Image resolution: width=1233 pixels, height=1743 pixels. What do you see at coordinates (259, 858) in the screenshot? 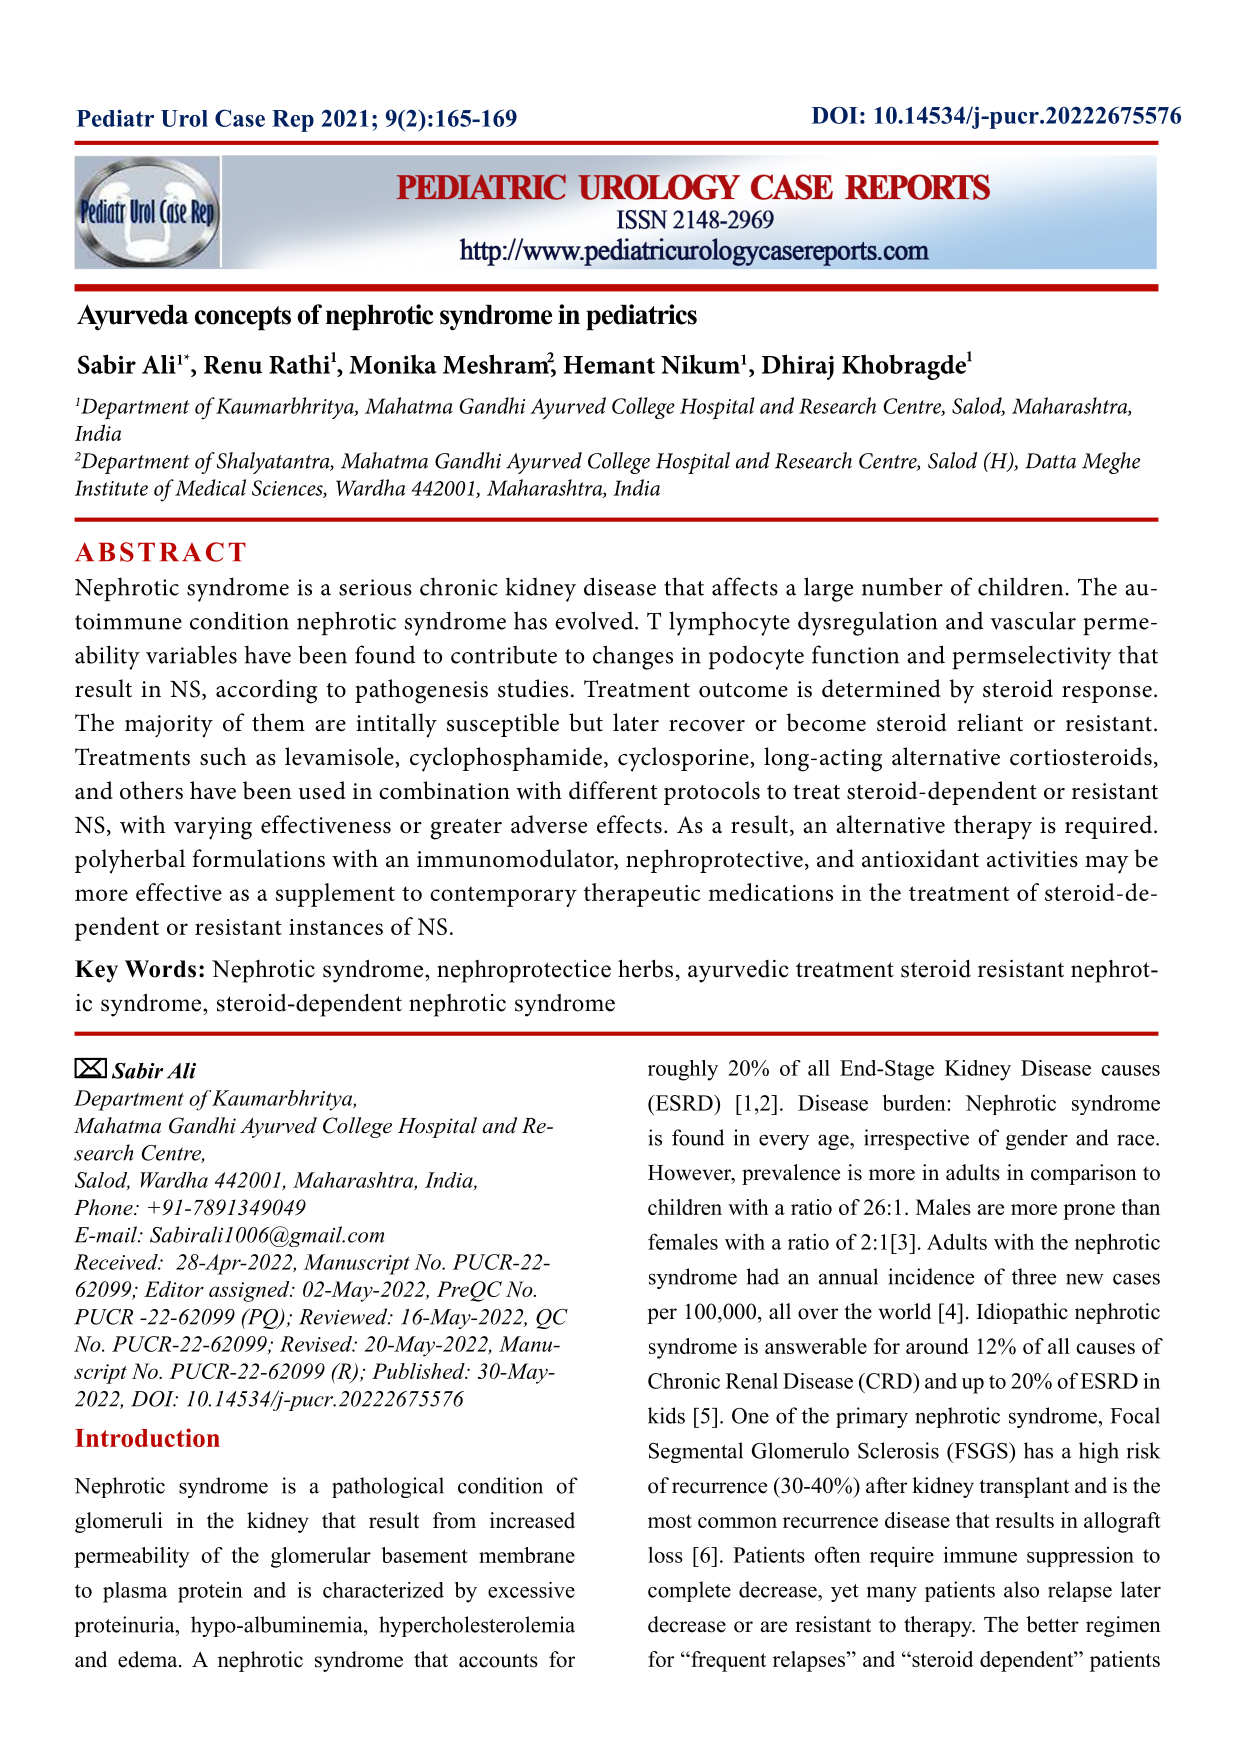
I see `formulations` at bounding box center [259, 858].
